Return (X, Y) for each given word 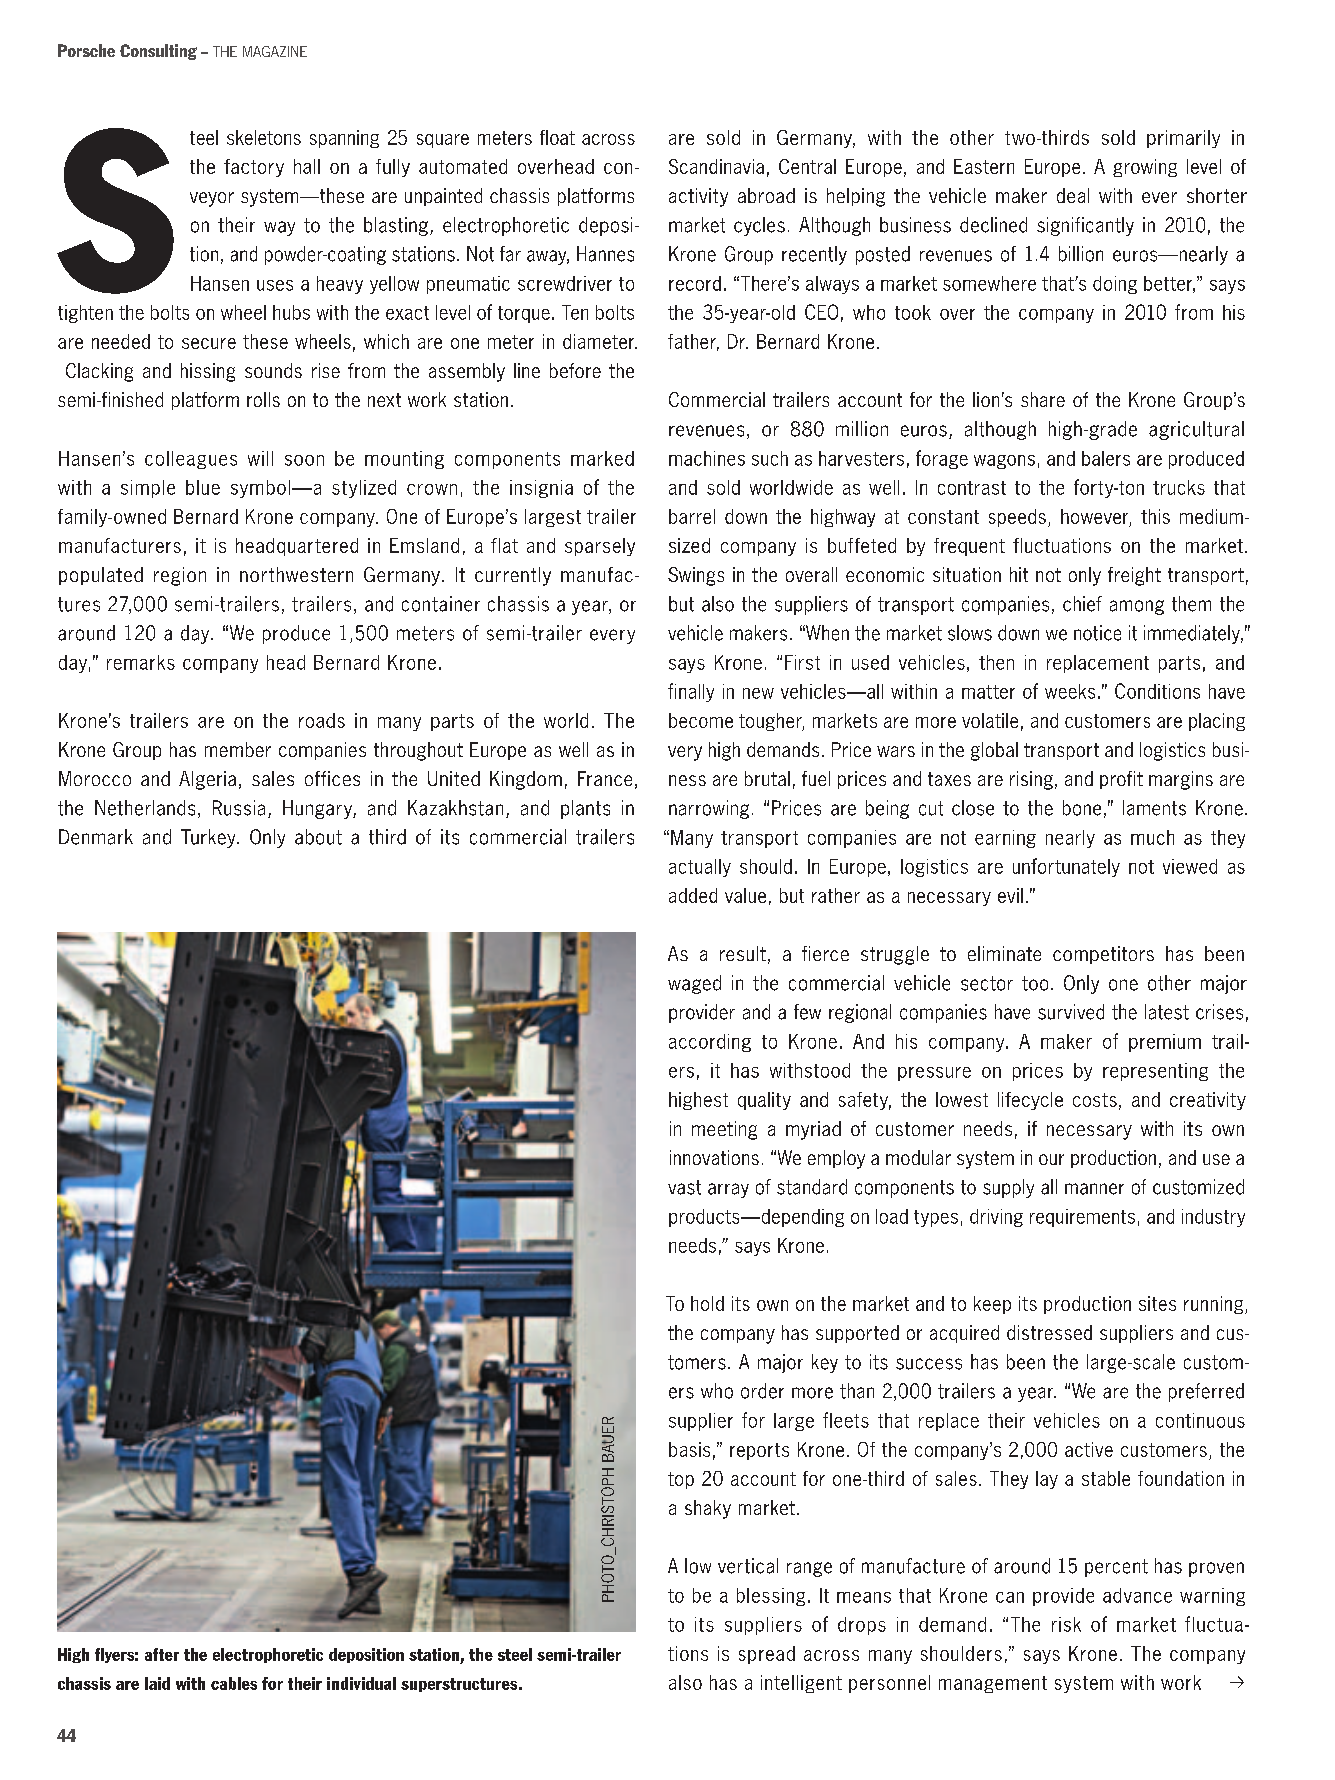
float (557, 137)
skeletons (264, 137)
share (1043, 399)
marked (602, 458)
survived (1071, 1012)
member (238, 749)
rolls (263, 399)
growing (1145, 168)
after (162, 1654)
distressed (1049, 1332)
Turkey (209, 838)
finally (691, 692)
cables (234, 1683)
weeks (1070, 691)
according (710, 1043)
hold (707, 1303)
